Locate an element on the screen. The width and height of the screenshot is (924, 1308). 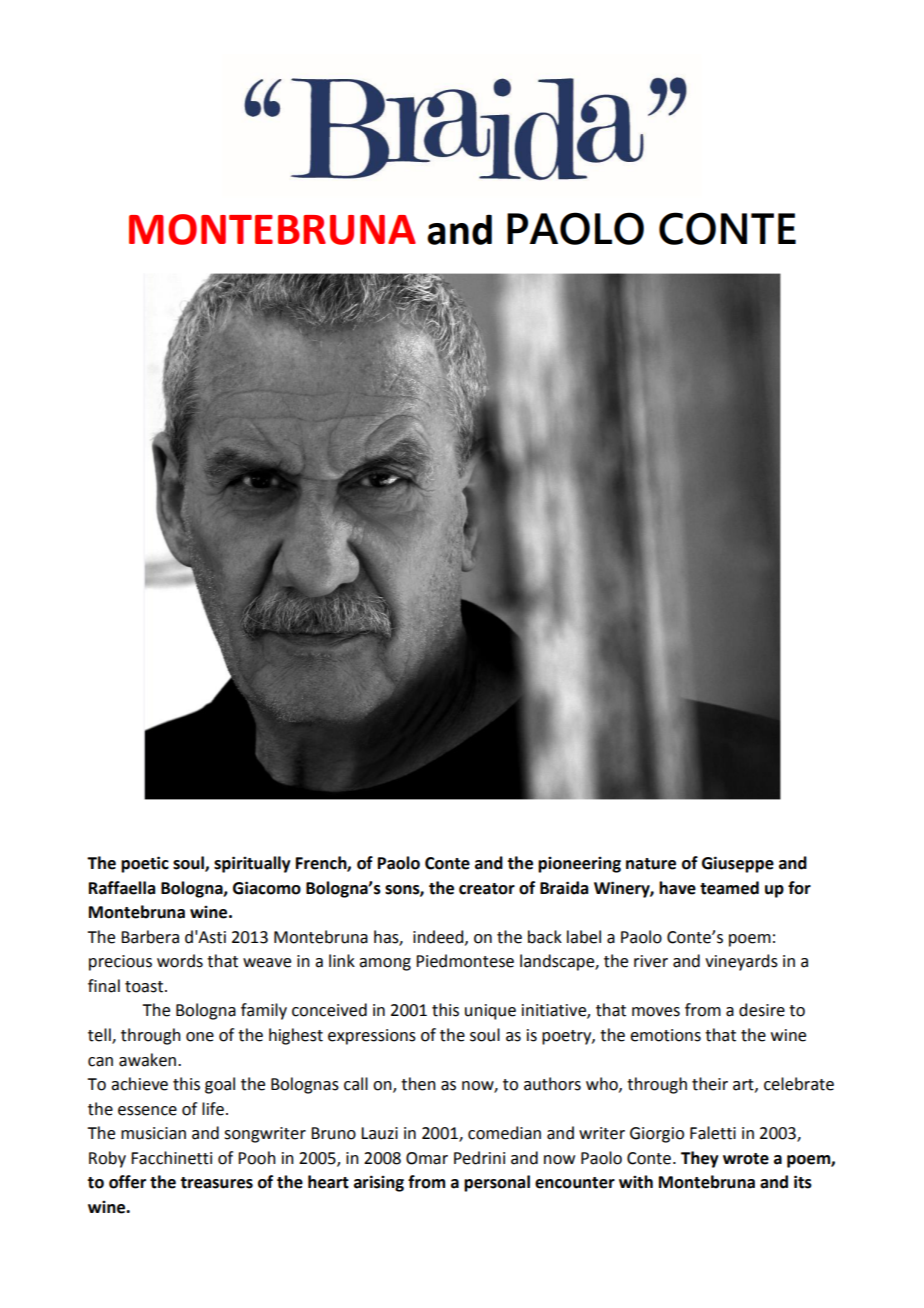
Giuseppe is located at coordinates (738, 864).
